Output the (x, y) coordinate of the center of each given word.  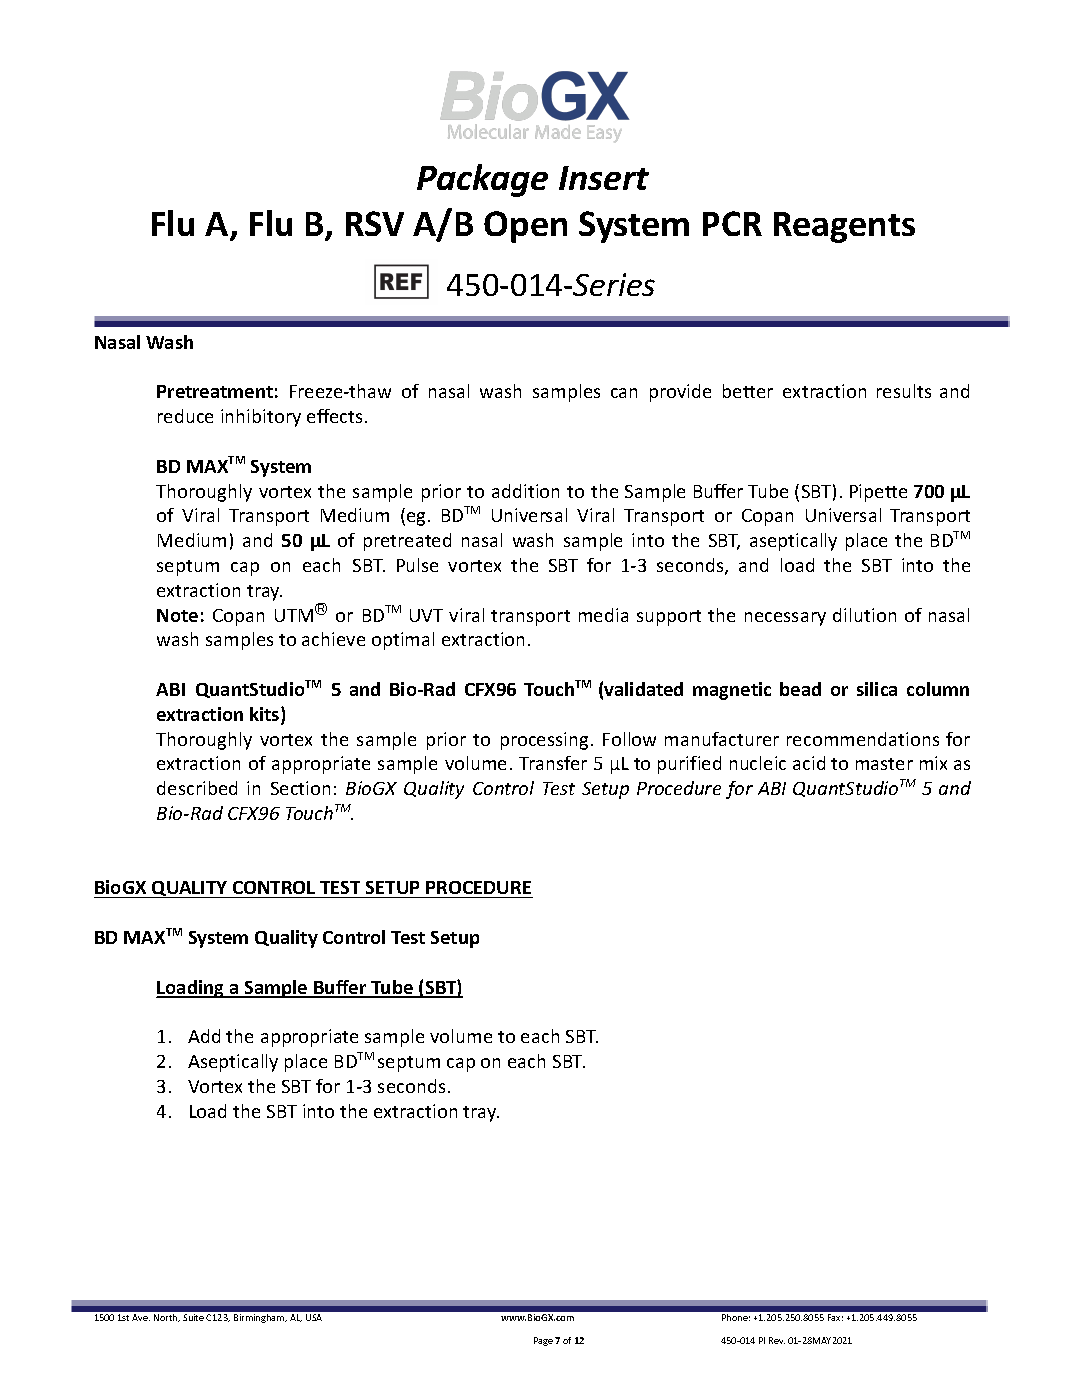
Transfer (553, 763)
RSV (375, 223)
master (884, 764)
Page (543, 1341)
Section (300, 788)
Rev (777, 1340)
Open (525, 227)
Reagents (844, 227)
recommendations (863, 739)
